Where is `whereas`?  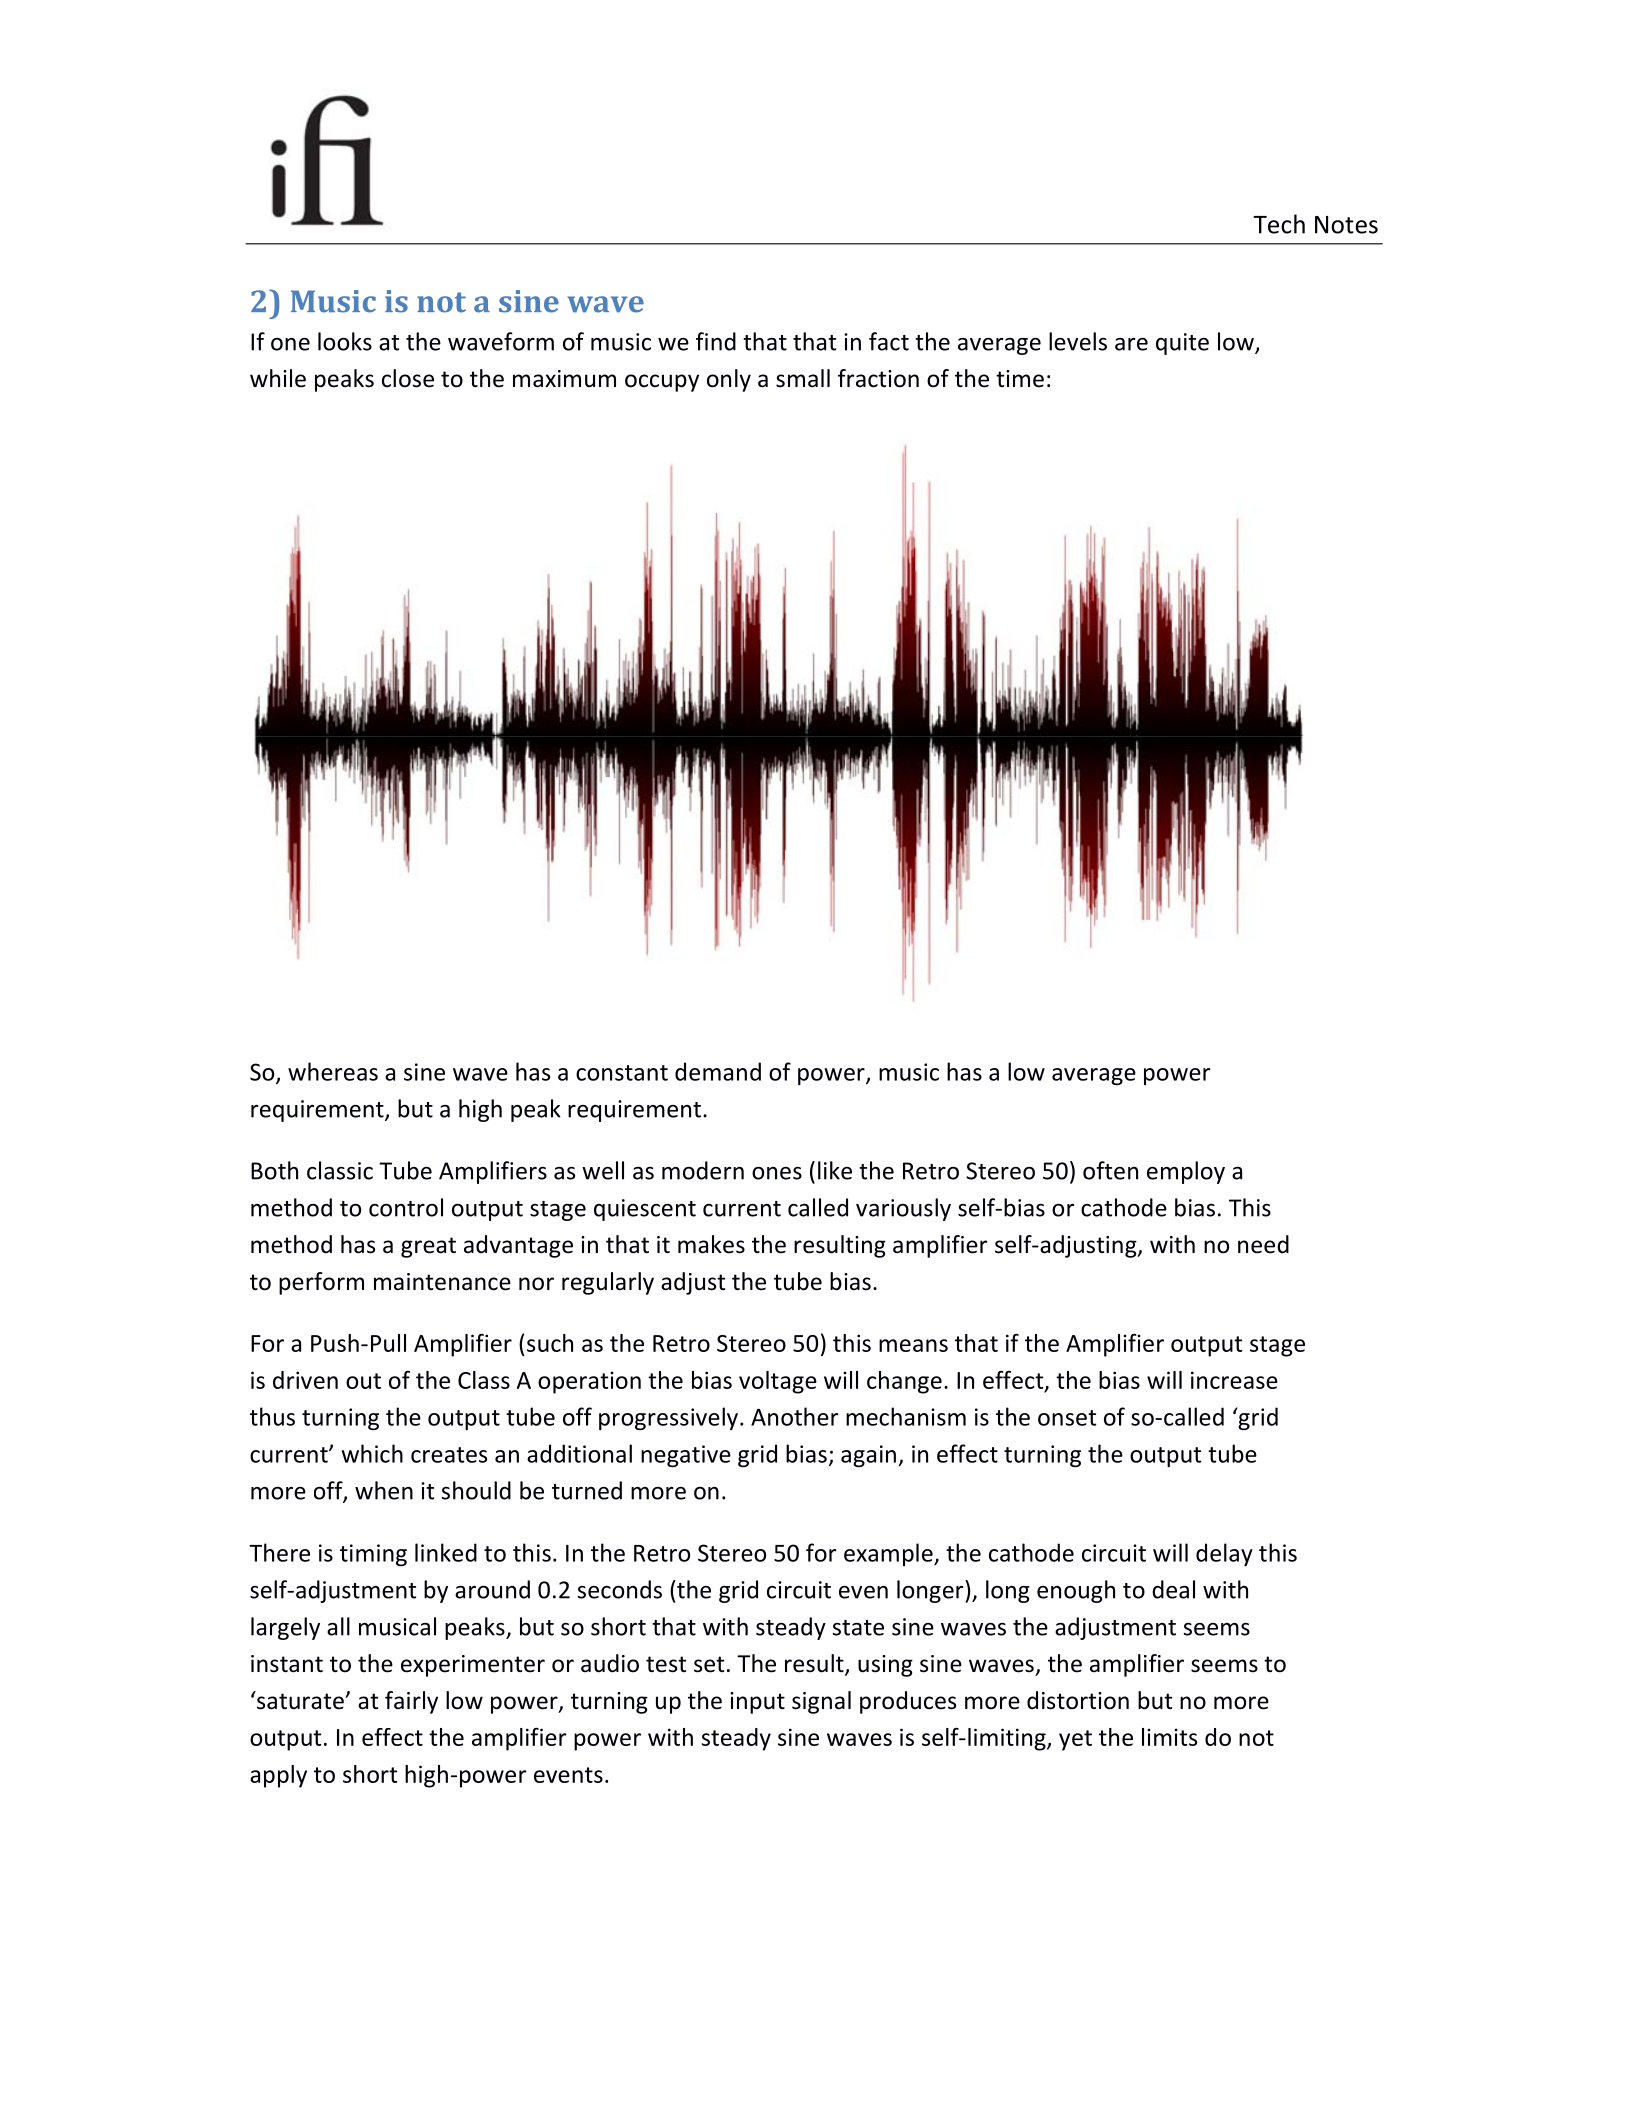 whereas is located at coordinates (333, 1071).
